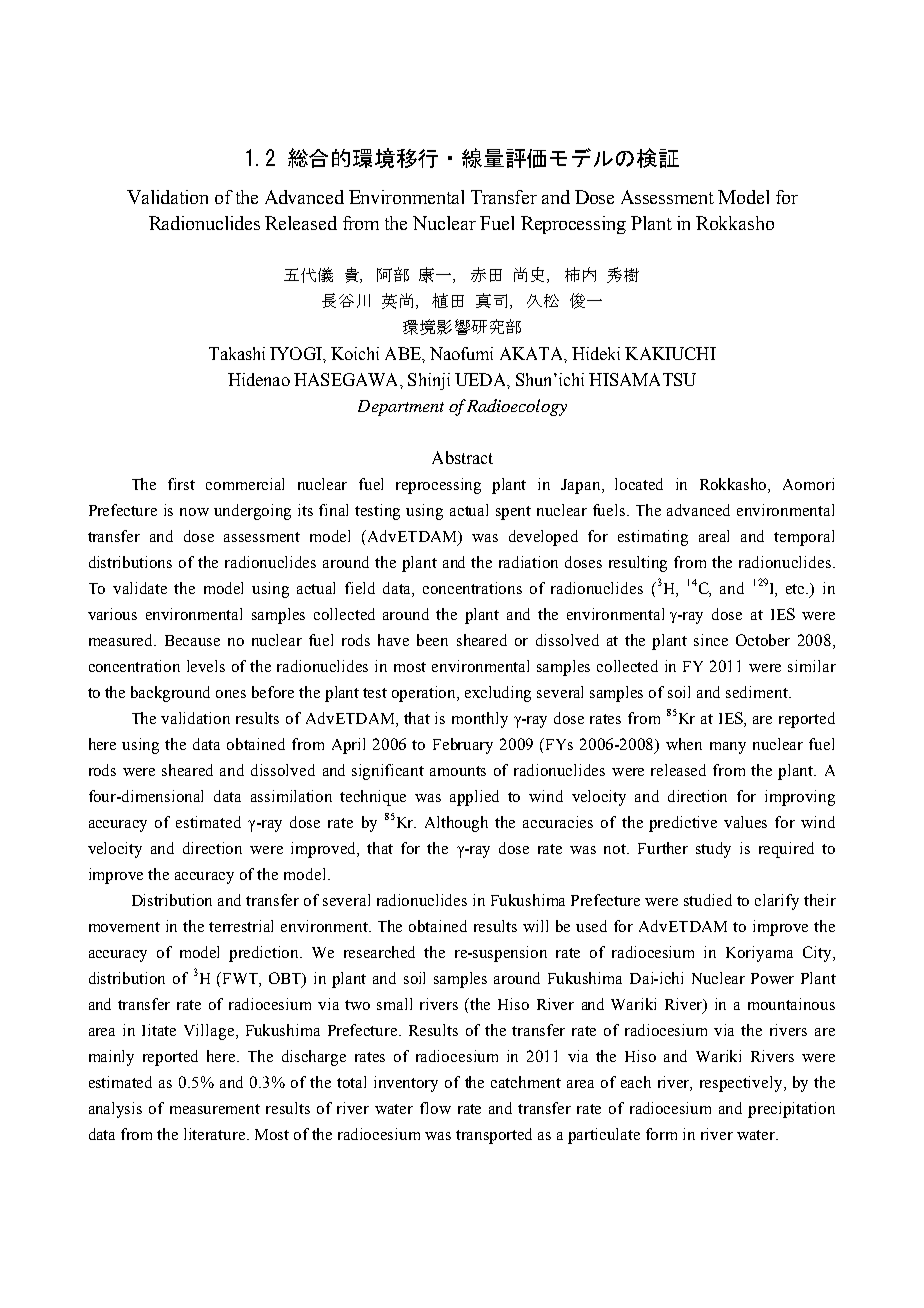 The width and height of the screenshot is (924, 1308). What do you see at coordinates (463, 746) in the screenshot?
I see `February` at bounding box center [463, 746].
